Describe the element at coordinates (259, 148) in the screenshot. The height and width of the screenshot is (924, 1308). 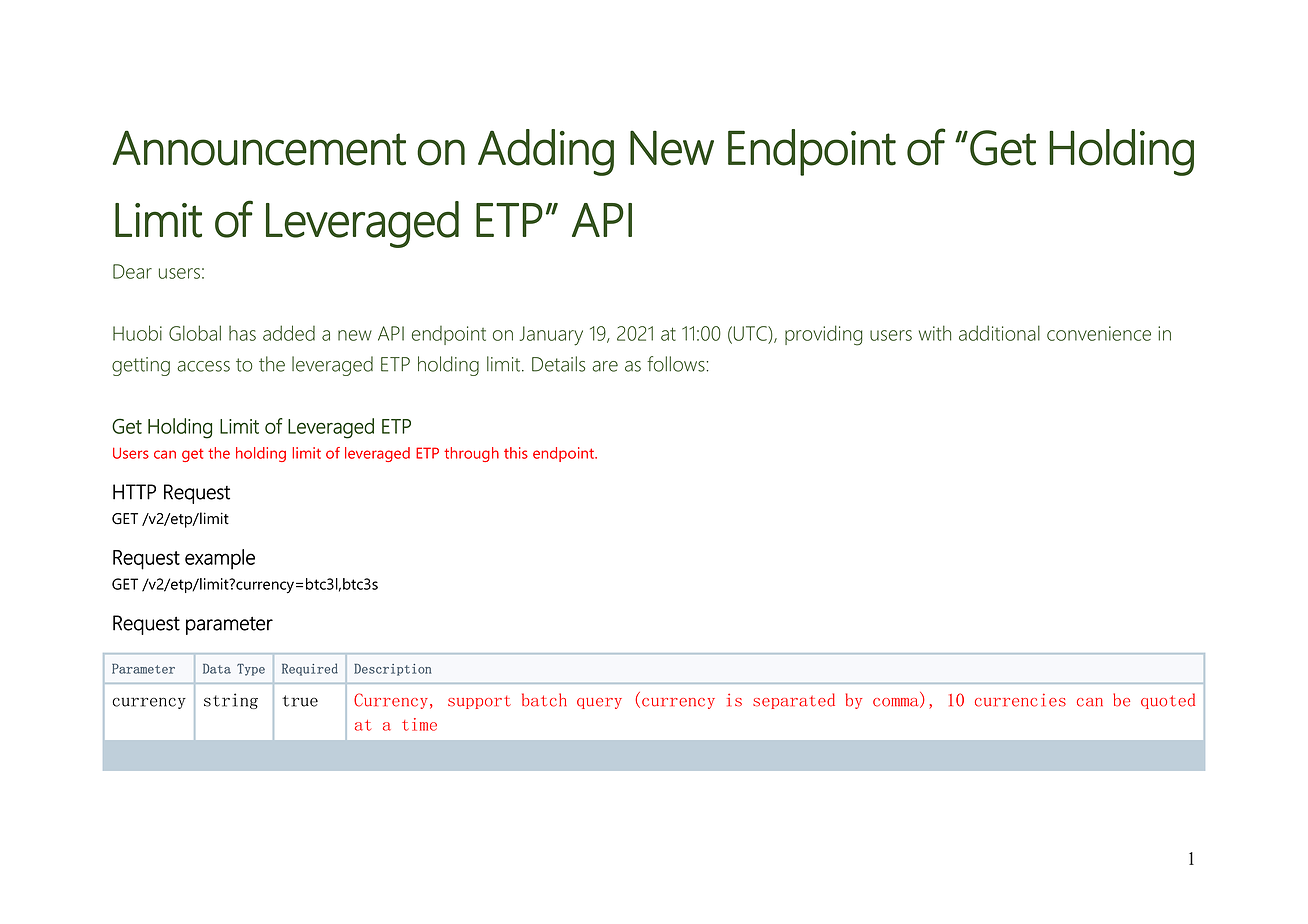
I see `Announcement` at that location.
